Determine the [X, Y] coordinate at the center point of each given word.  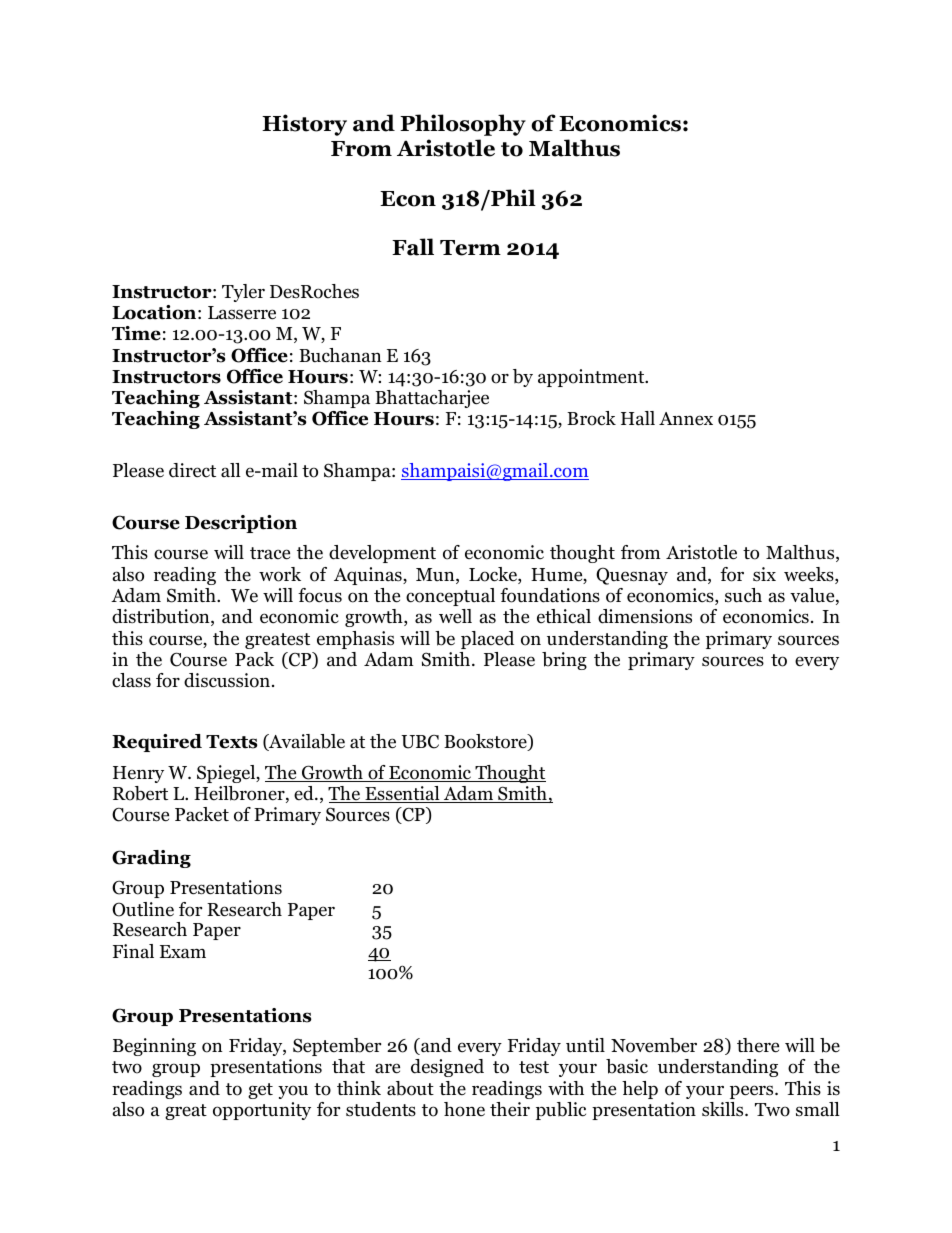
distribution [162, 617]
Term [470, 248]
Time [136, 333]
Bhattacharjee [432, 399]
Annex [686, 419]
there [758, 1045]
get [260, 1091]
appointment [592, 378]
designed [447, 1068]
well [455, 616]
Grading [151, 859]
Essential [402, 794]
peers [753, 1092]
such [743, 595]
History [304, 125]
